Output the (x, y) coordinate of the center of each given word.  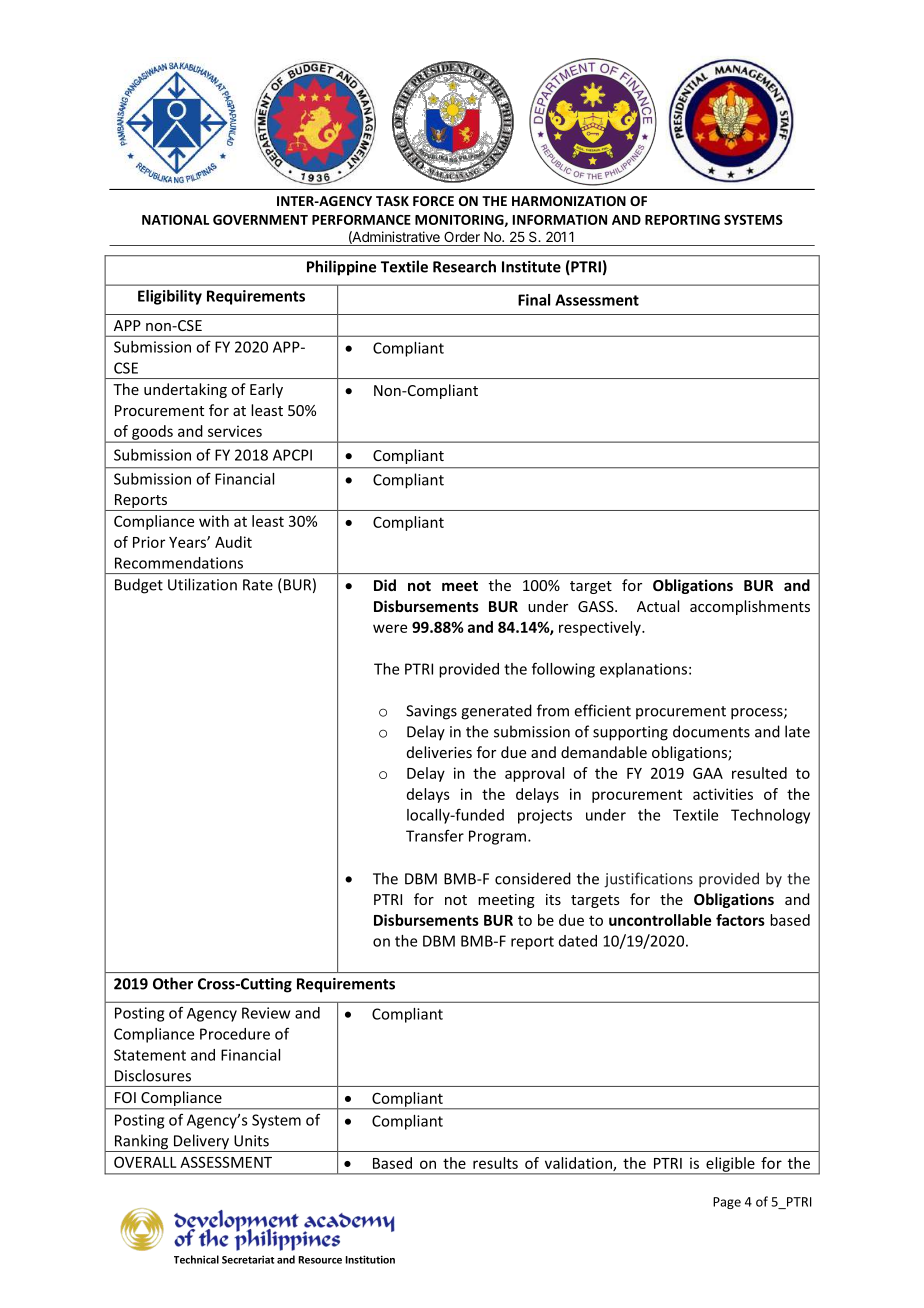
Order (462, 236)
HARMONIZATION (569, 201)
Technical (196, 1259)
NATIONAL (175, 220)
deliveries (439, 752)
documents (711, 731)
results (495, 1163)
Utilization (202, 584)
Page (727, 1203)
